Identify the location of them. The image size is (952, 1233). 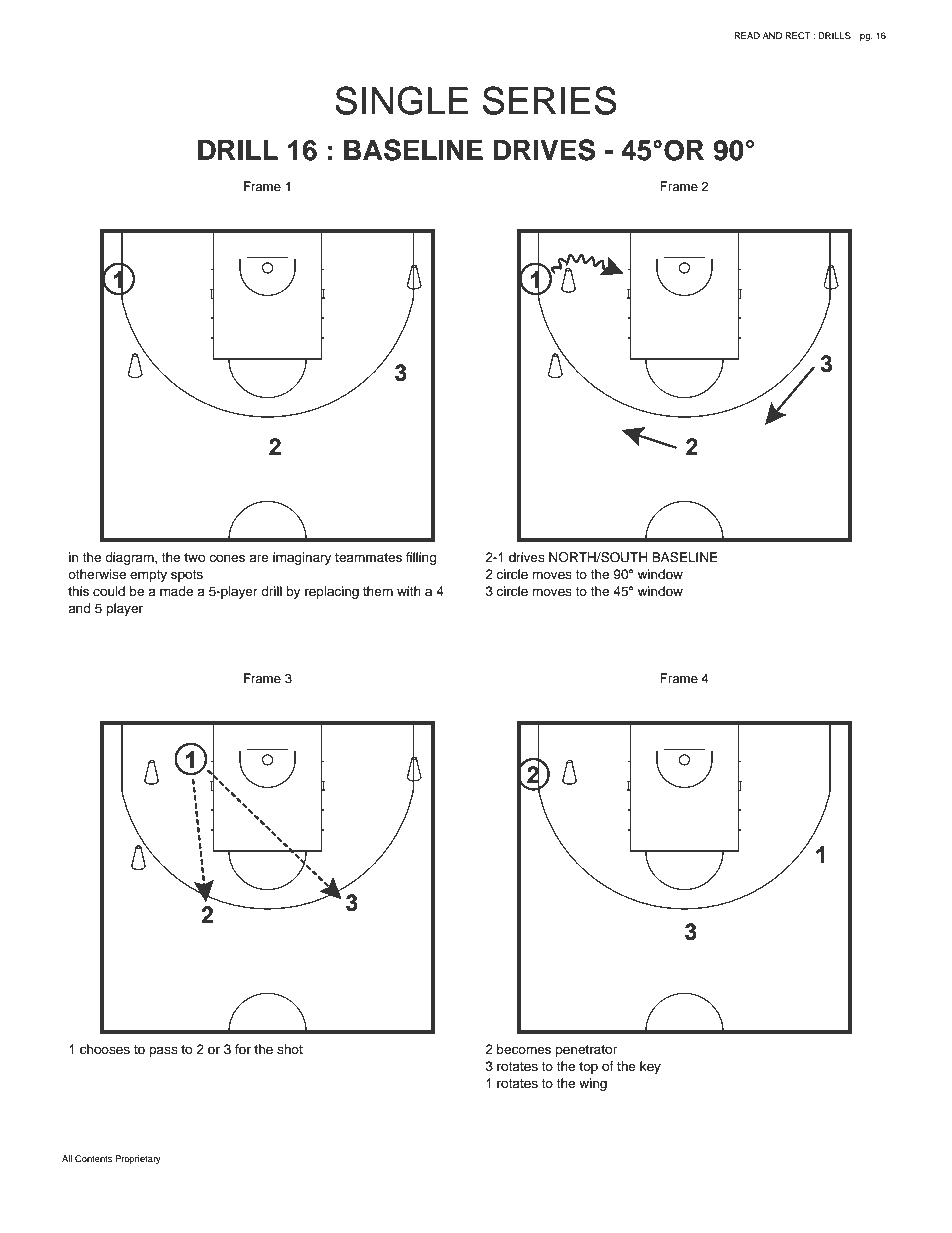
(378, 591).
